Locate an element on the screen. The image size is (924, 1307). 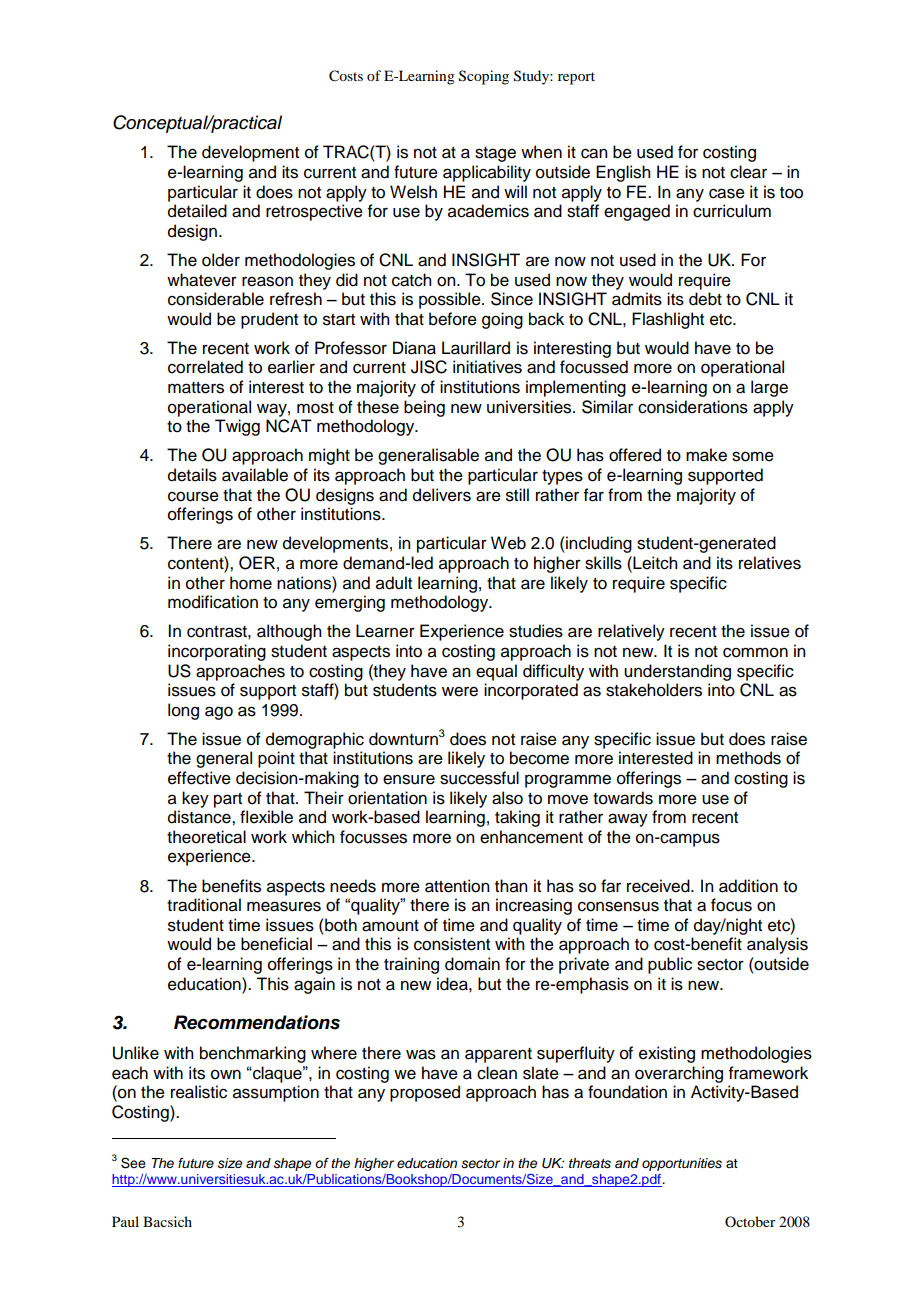
consistent is located at coordinates (452, 944).
